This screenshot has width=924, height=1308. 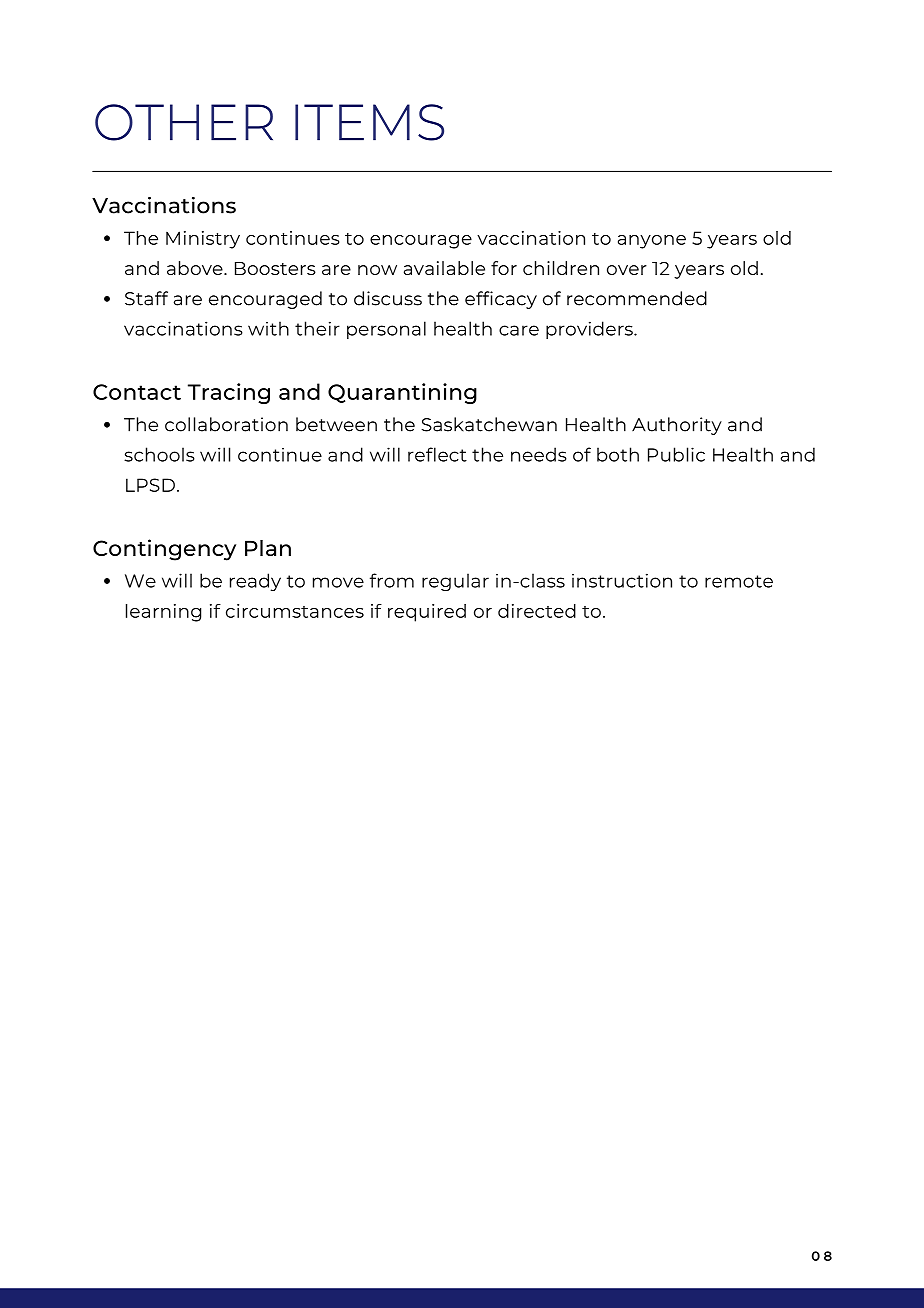 I want to click on collaboration, so click(x=226, y=424).
